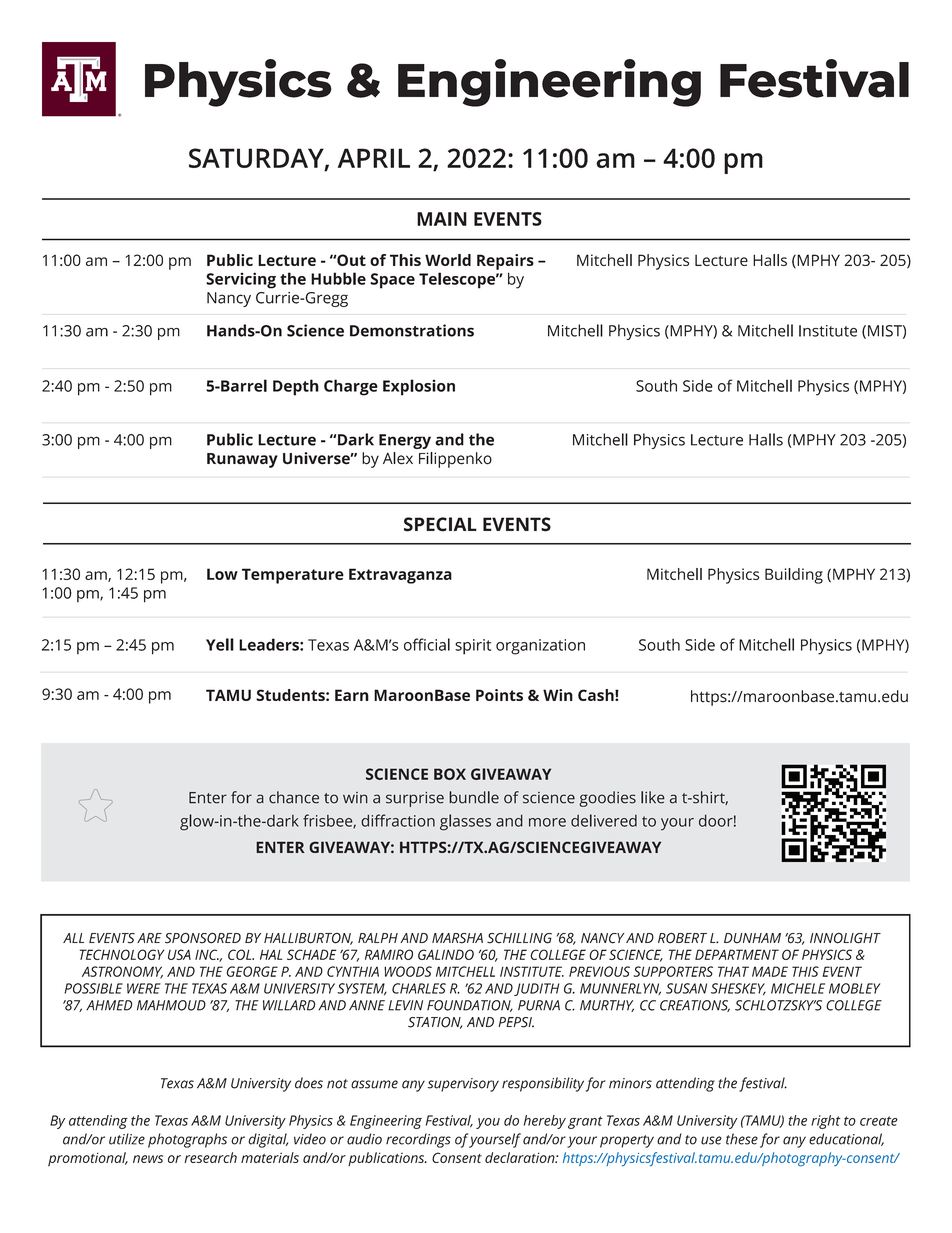 Image resolution: width=952 pixels, height=1233 pixels. What do you see at coordinates (752, 938) in the document?
I see `DUNHAM` at bounding box center [752, 938].
